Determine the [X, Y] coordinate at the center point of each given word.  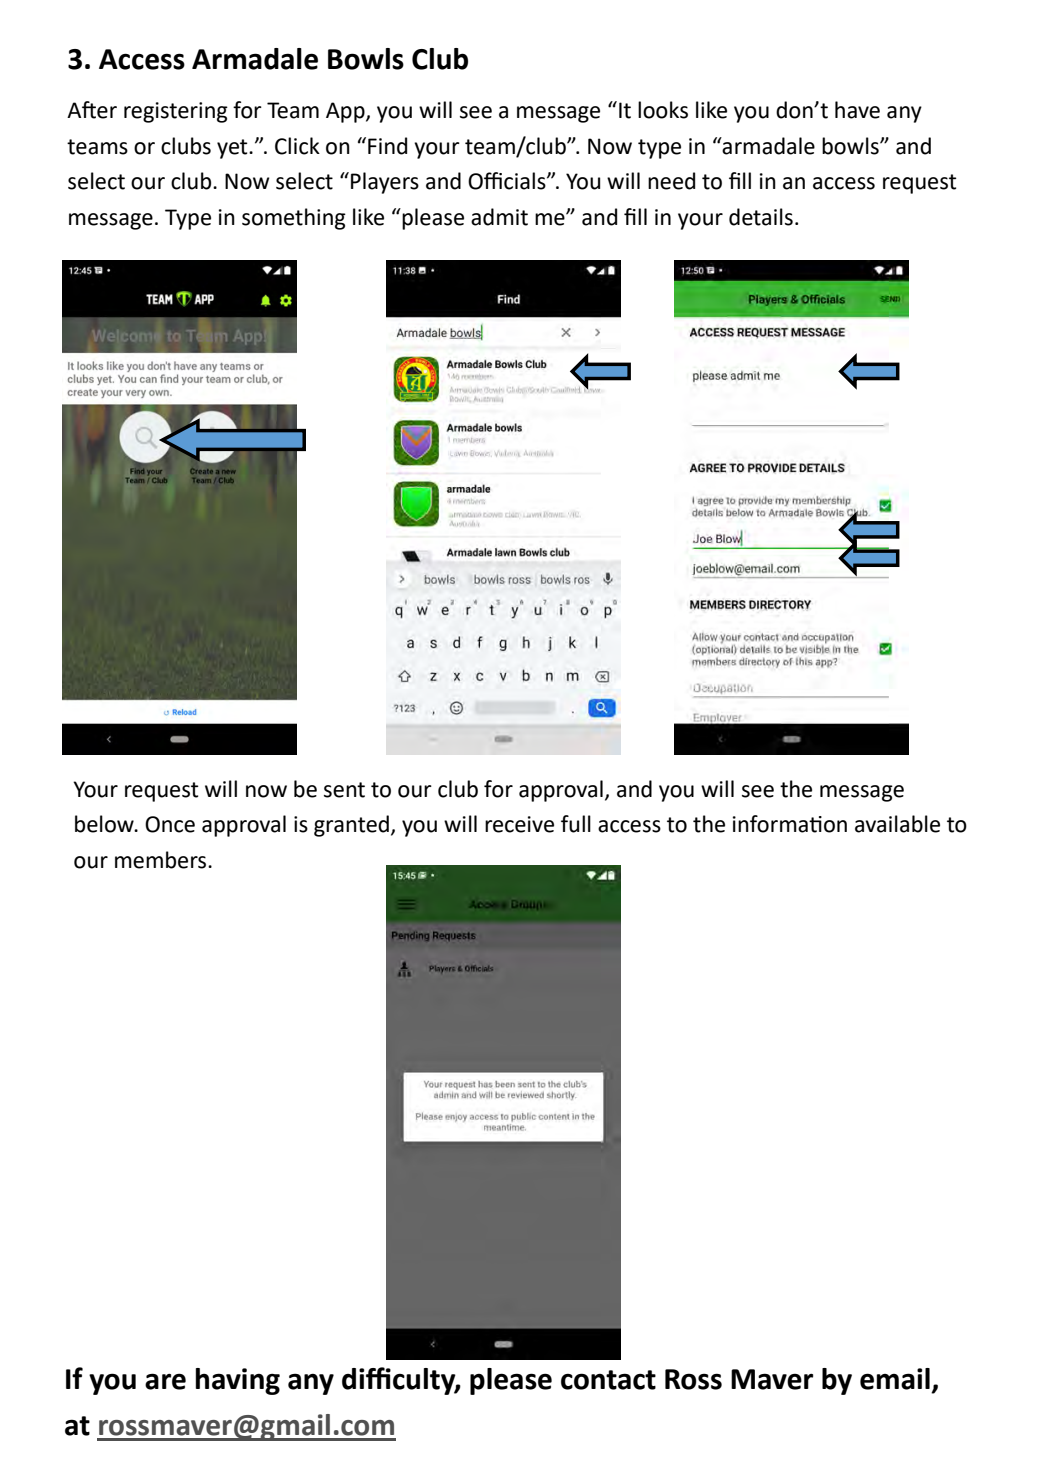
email [895, 1379]
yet [233, 149]
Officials [508, 181]
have [857, 110]
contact [608, 1380]
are [165, 1381]
